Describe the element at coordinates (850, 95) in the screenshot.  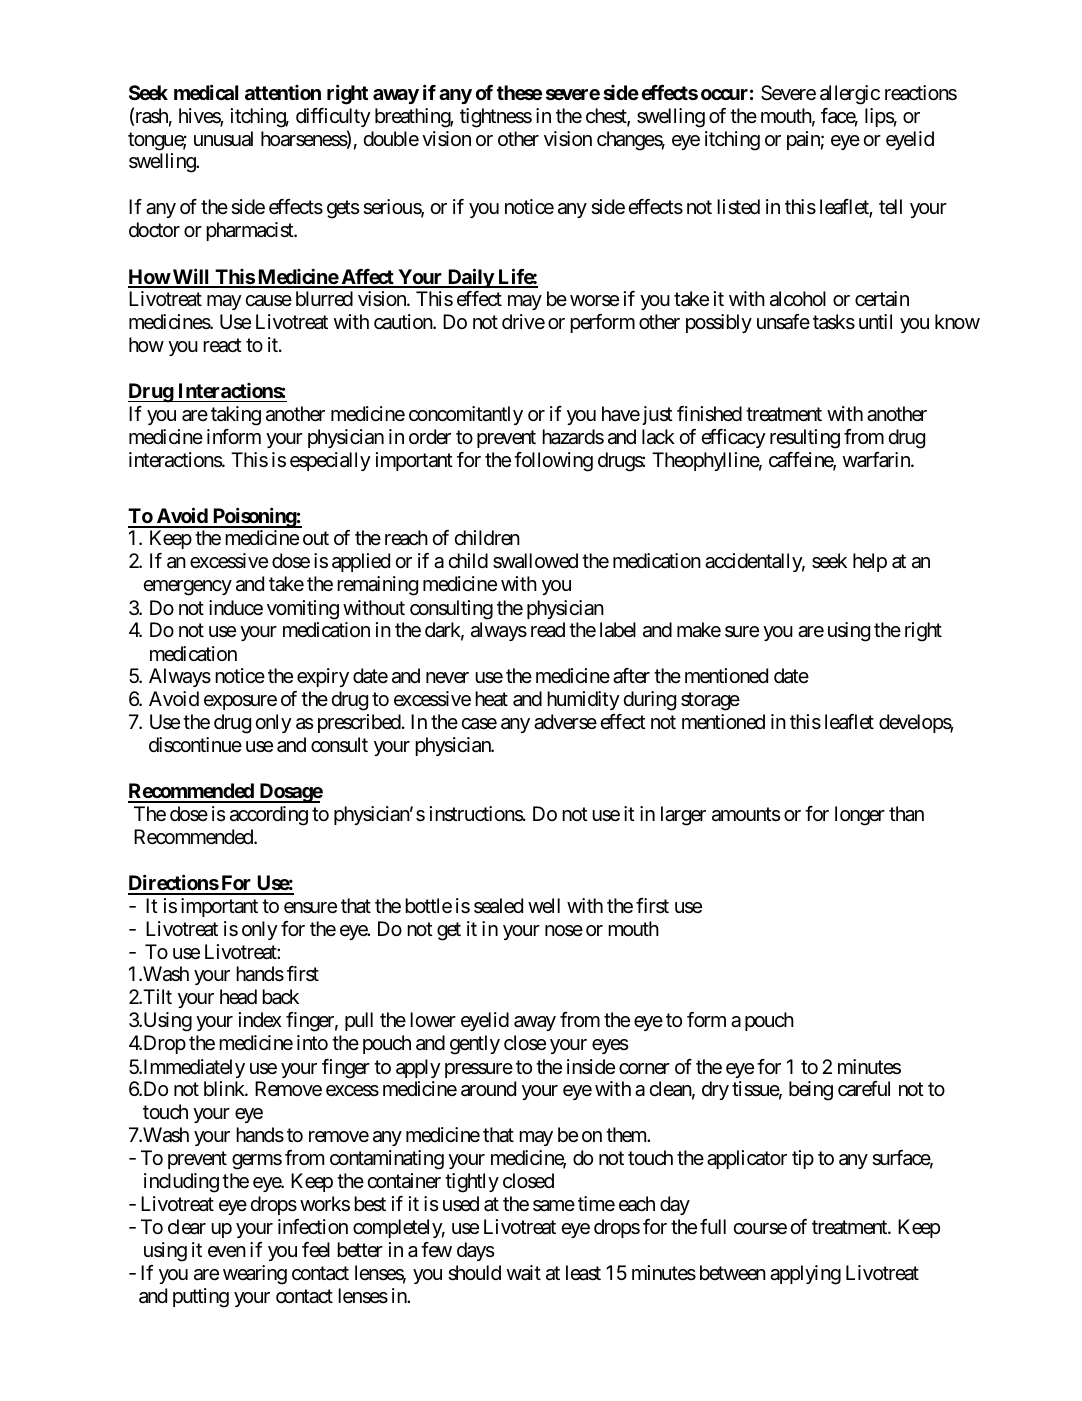
I see `allergic` at that location.
